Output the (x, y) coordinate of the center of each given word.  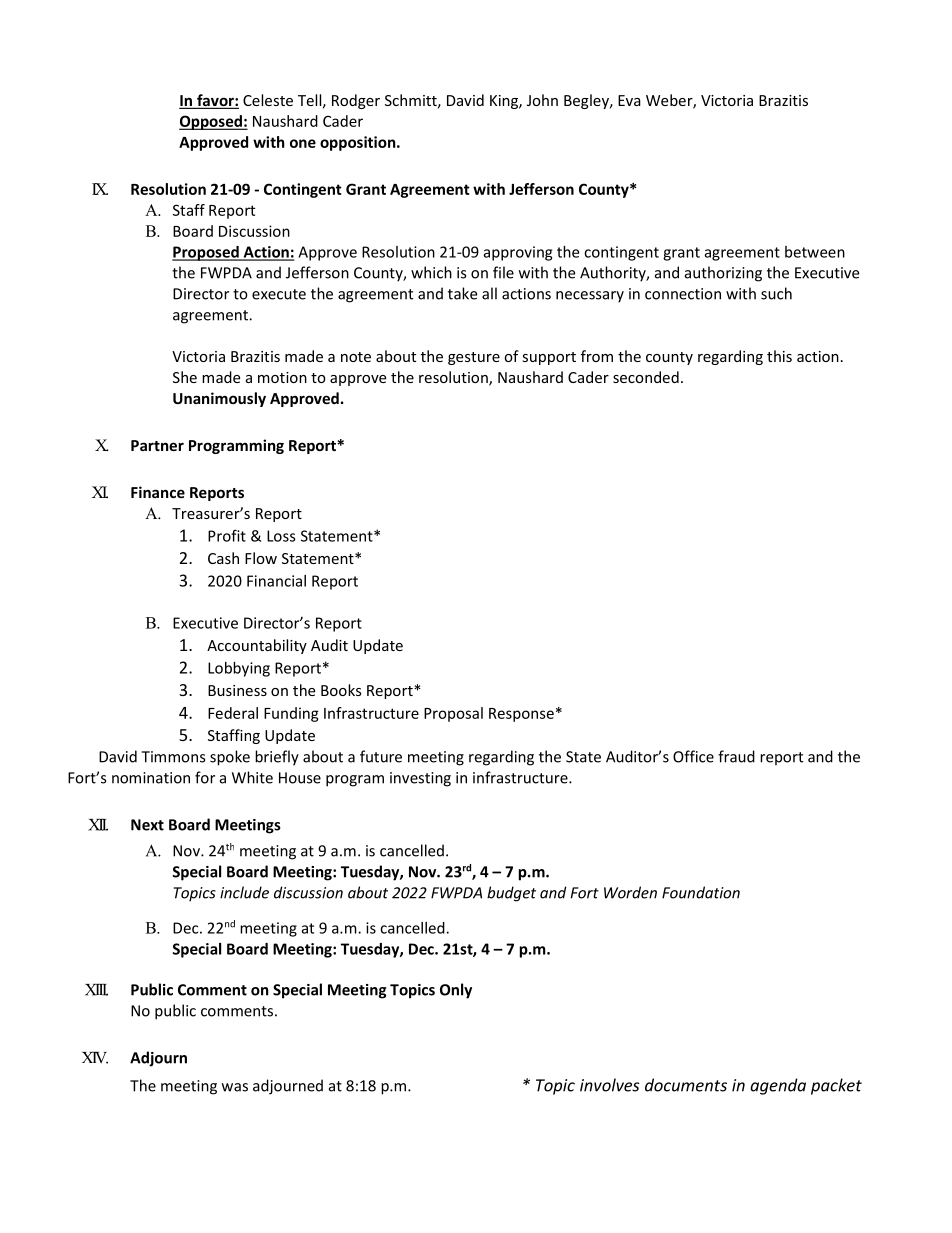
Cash (223, 558)
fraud (736, 756)
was (235, 1087)
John (542, 100)
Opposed (211, 122)
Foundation (701, 892)
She (185, 377)
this (779, 356)
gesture (474, 358)
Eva (629, 100)
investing (420, 779)
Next (147, 825)
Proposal (453, 714)
